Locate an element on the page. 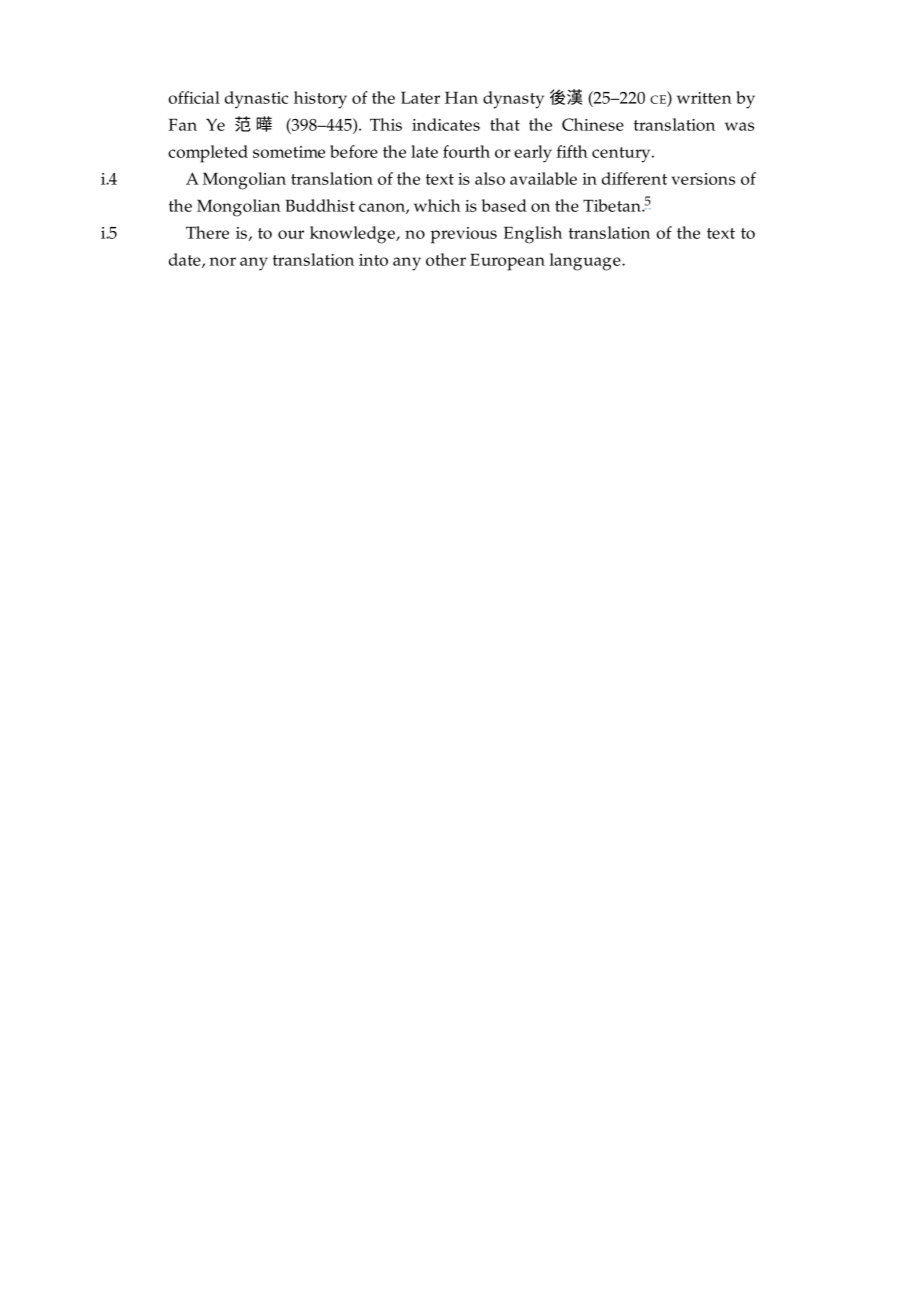 The height and width of the image is (1308, 924). Han is located at coordinates (461, 97).
